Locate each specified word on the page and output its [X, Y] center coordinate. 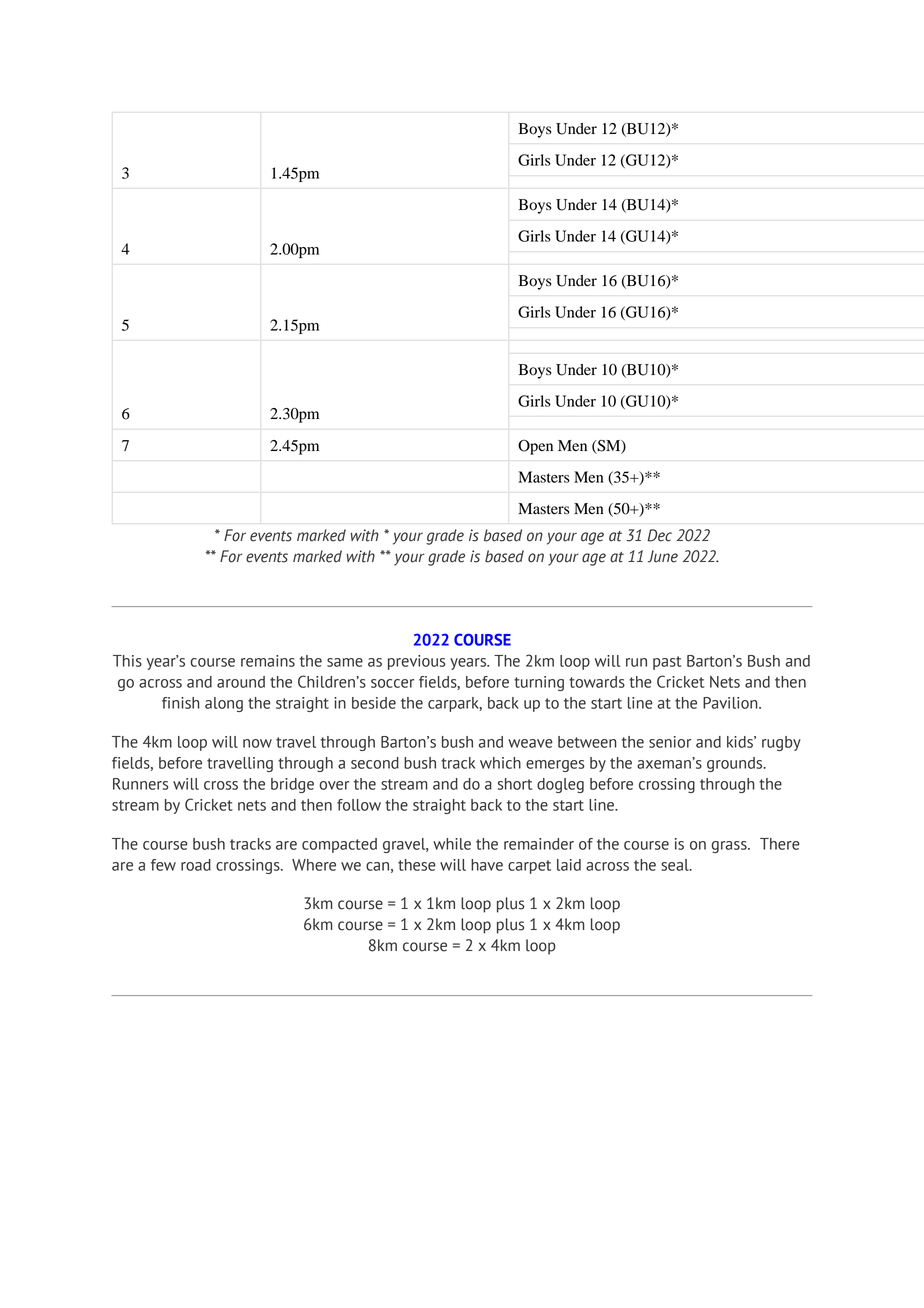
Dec [659, 535]
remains [268, 661]
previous [416, 662]
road [196, 865]
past [667, 663]
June [663, 556]
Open [535, 447]
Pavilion [731, 703]
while [452, 844]
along [224, 704]
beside [374, 703]
